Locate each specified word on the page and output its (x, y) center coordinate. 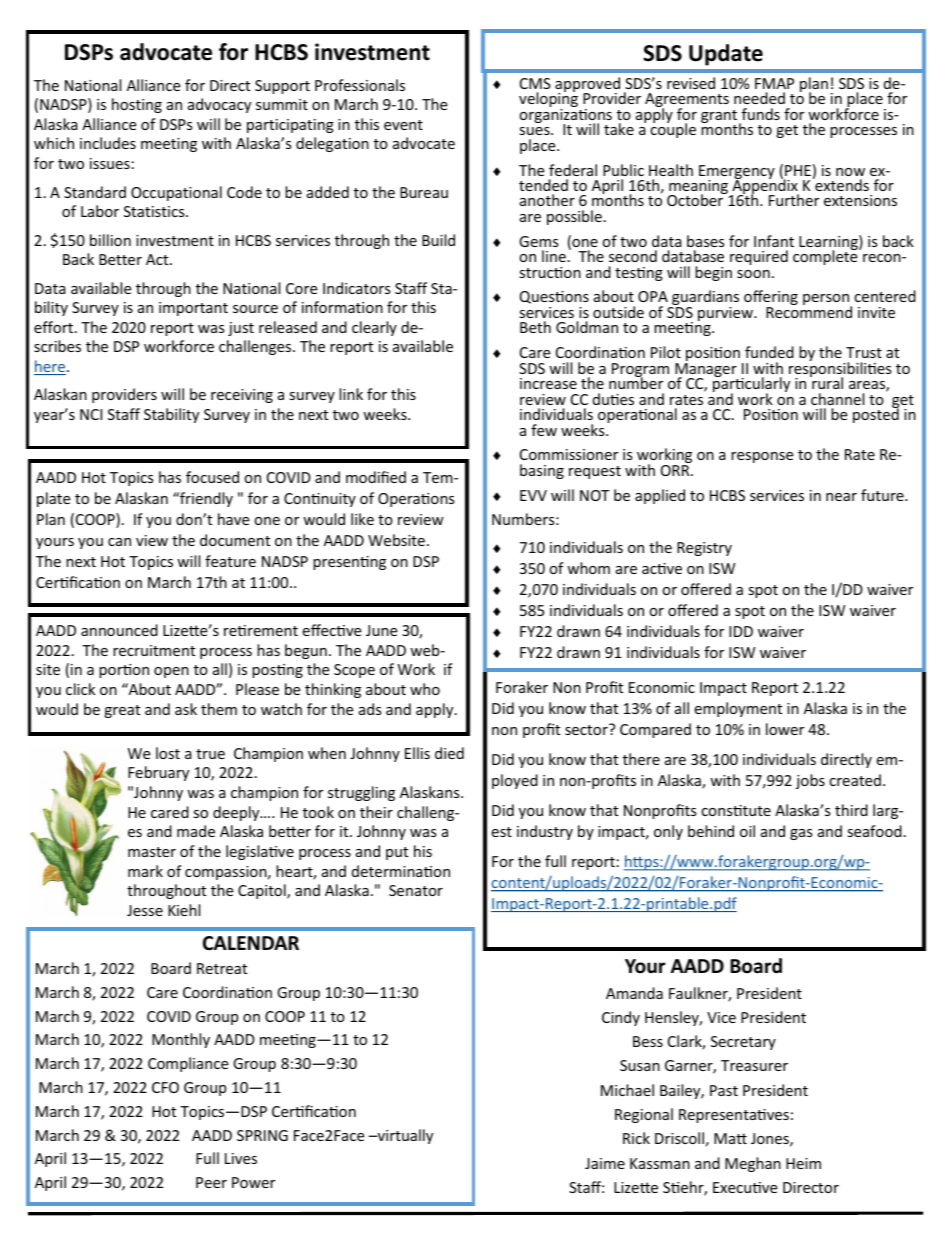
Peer (211, 1182)
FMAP (774, 83)
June (381, 630)
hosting (137, 105)
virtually (404, 1136)
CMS (535, 83)
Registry (704, 549)
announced (119, 630)
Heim (803, 1163)
